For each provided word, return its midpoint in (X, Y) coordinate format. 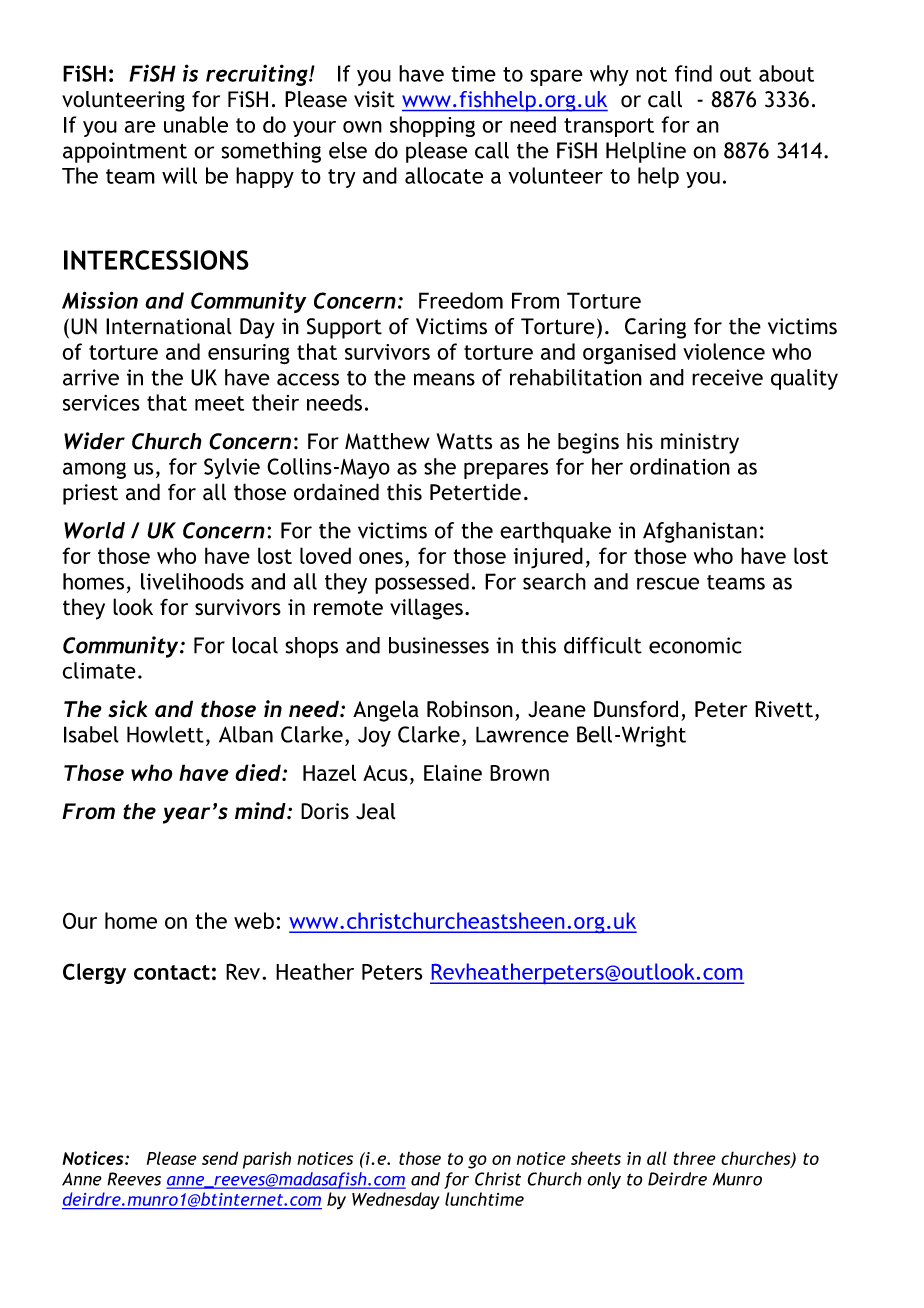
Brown (519, 773)
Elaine (453, 772)
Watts (464, 441)
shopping (432, 126)
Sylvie (232, 468)
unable (196, 124)
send (220, 1158)
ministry (700, 443)
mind (261, 811)
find (693, 73)
